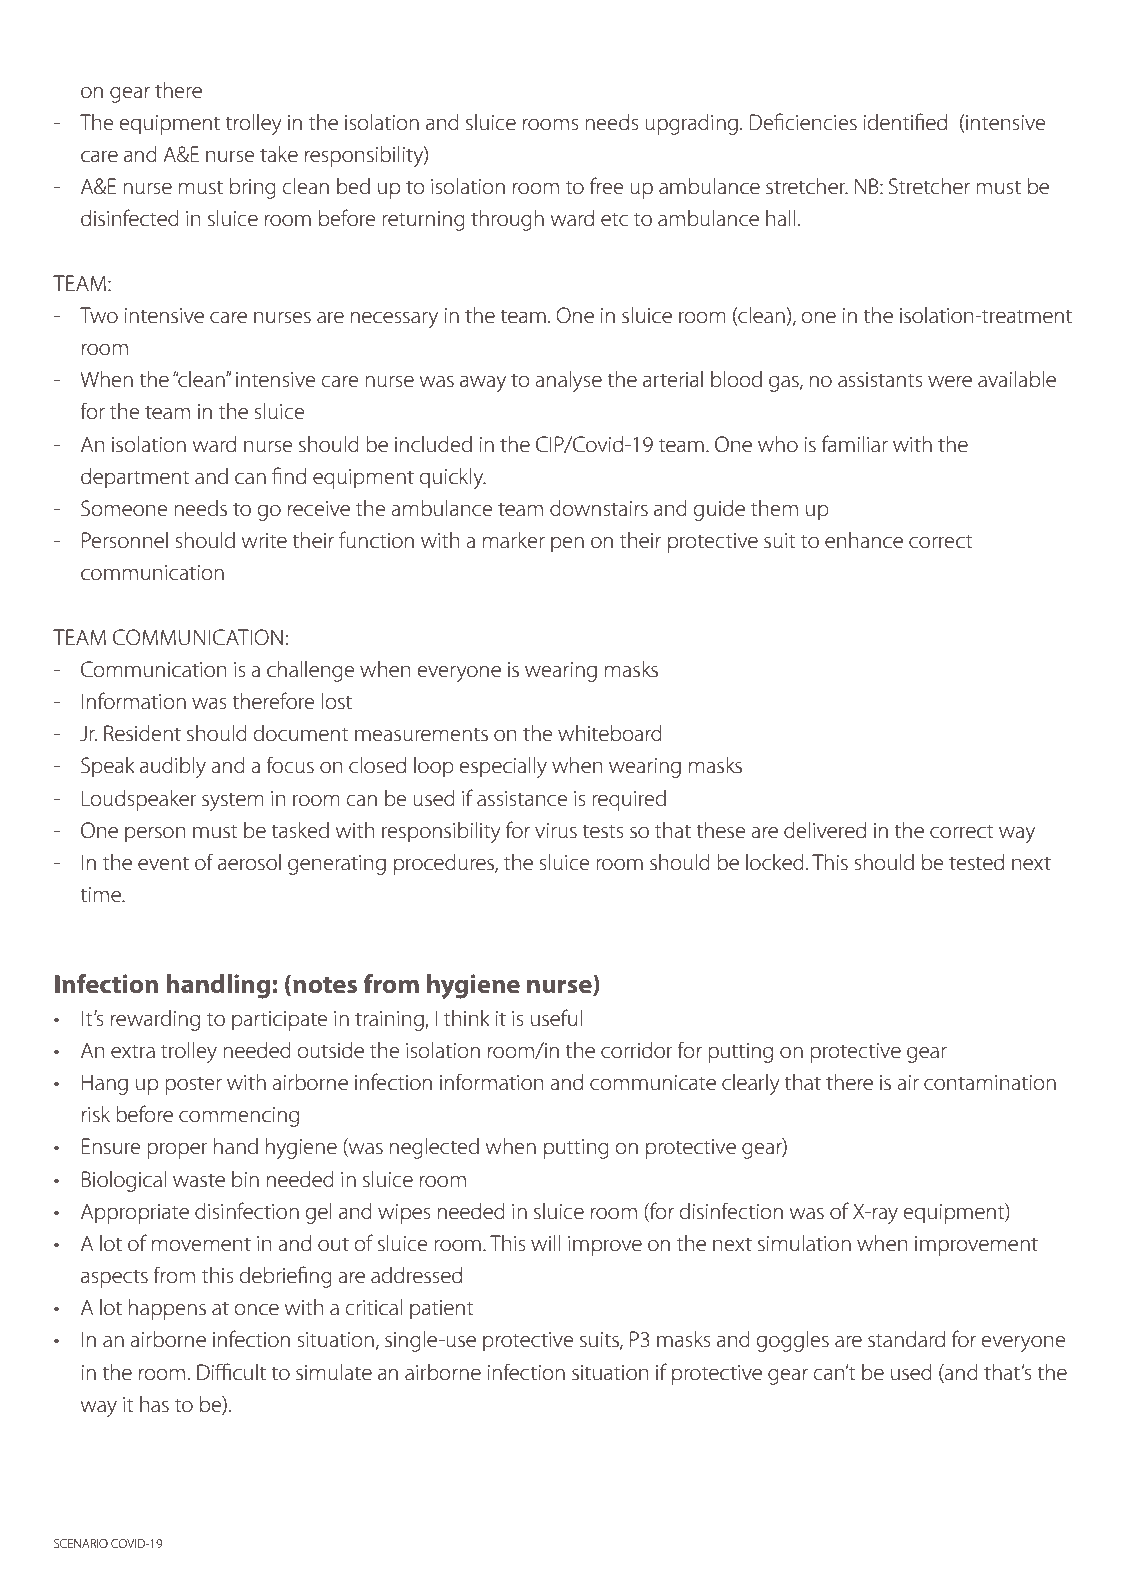 The image size is (1127, 1594). I want to click on free, so click(607, 186).
